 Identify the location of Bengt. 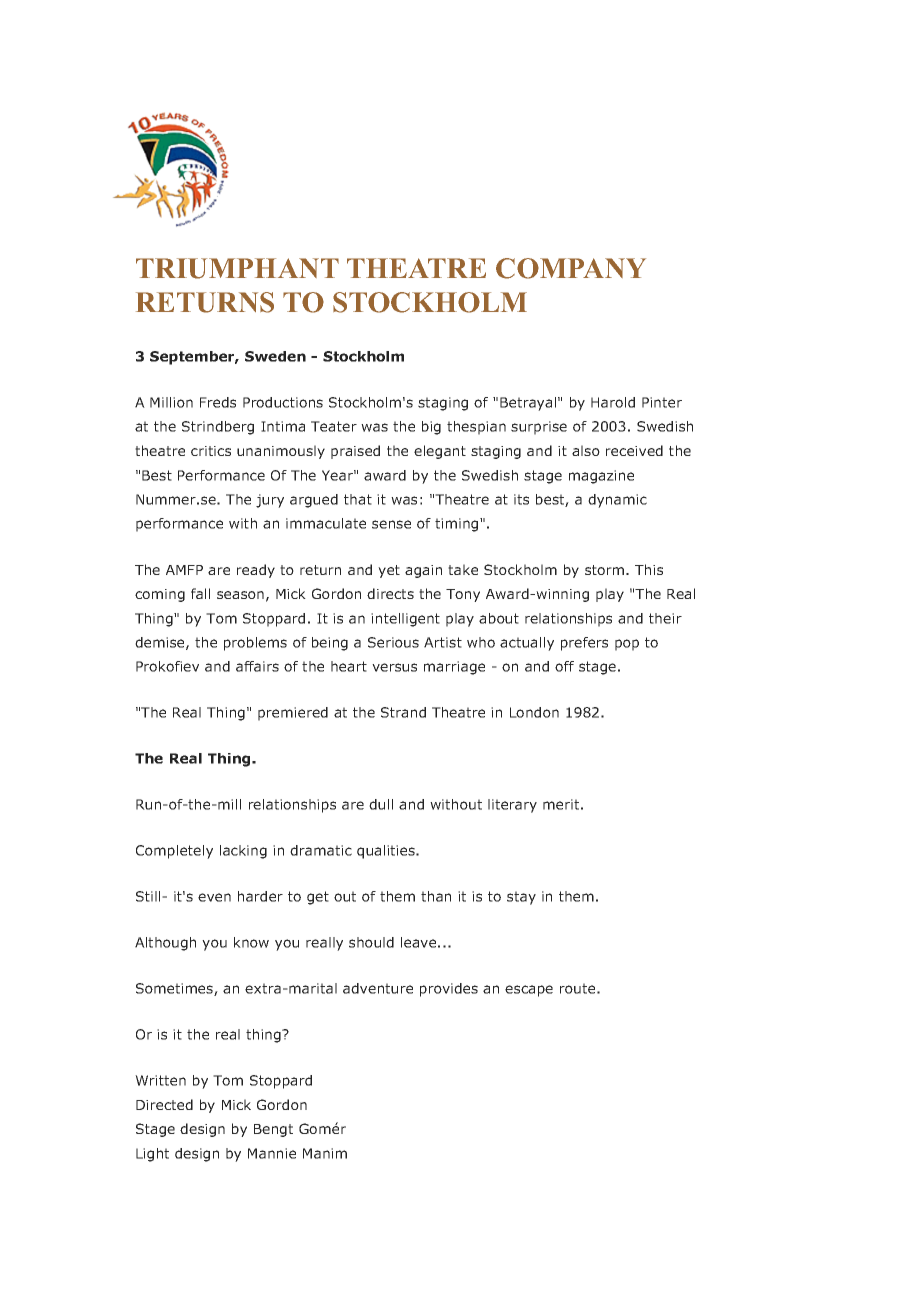
(273, 1130).
